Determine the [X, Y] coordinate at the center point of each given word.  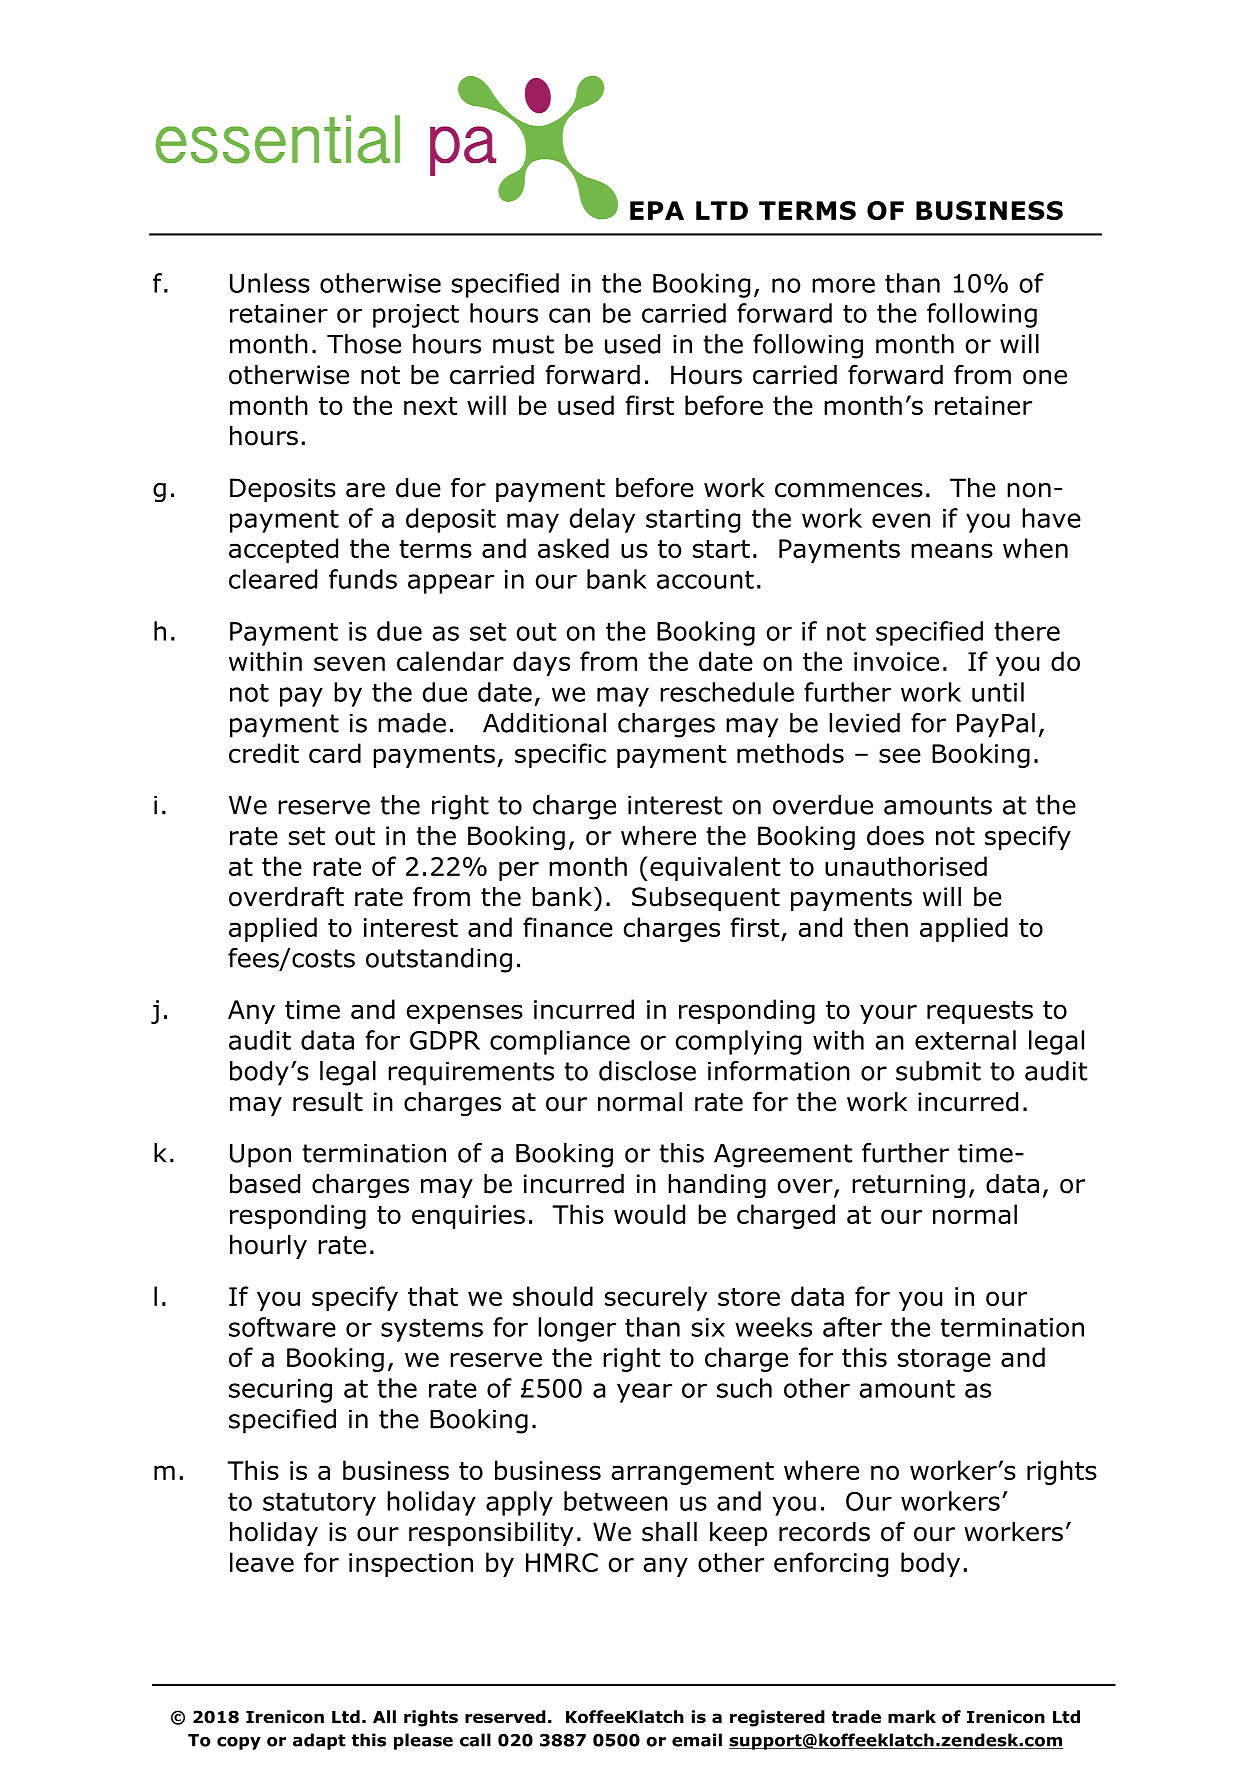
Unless [270, 283]
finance [568, 927]
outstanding [439, 960]
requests [980, 1012]
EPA [657, 210]
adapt [319, 1741]
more [843, 285]
